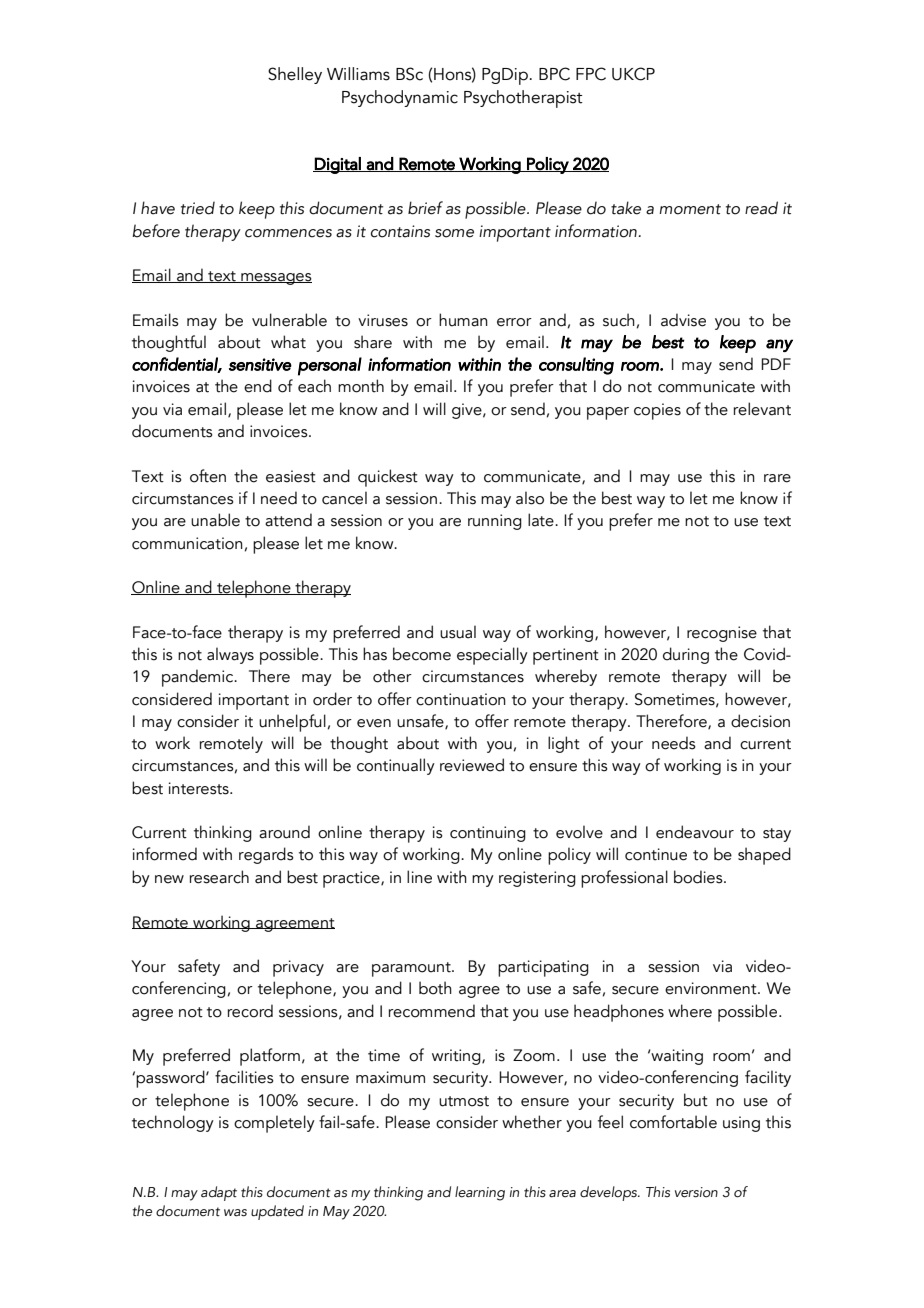 The image size is (924, 1308). What do you see at coordinates (480, 1193) in the page?
I see `learning` at bounding box center [480, 1193].
